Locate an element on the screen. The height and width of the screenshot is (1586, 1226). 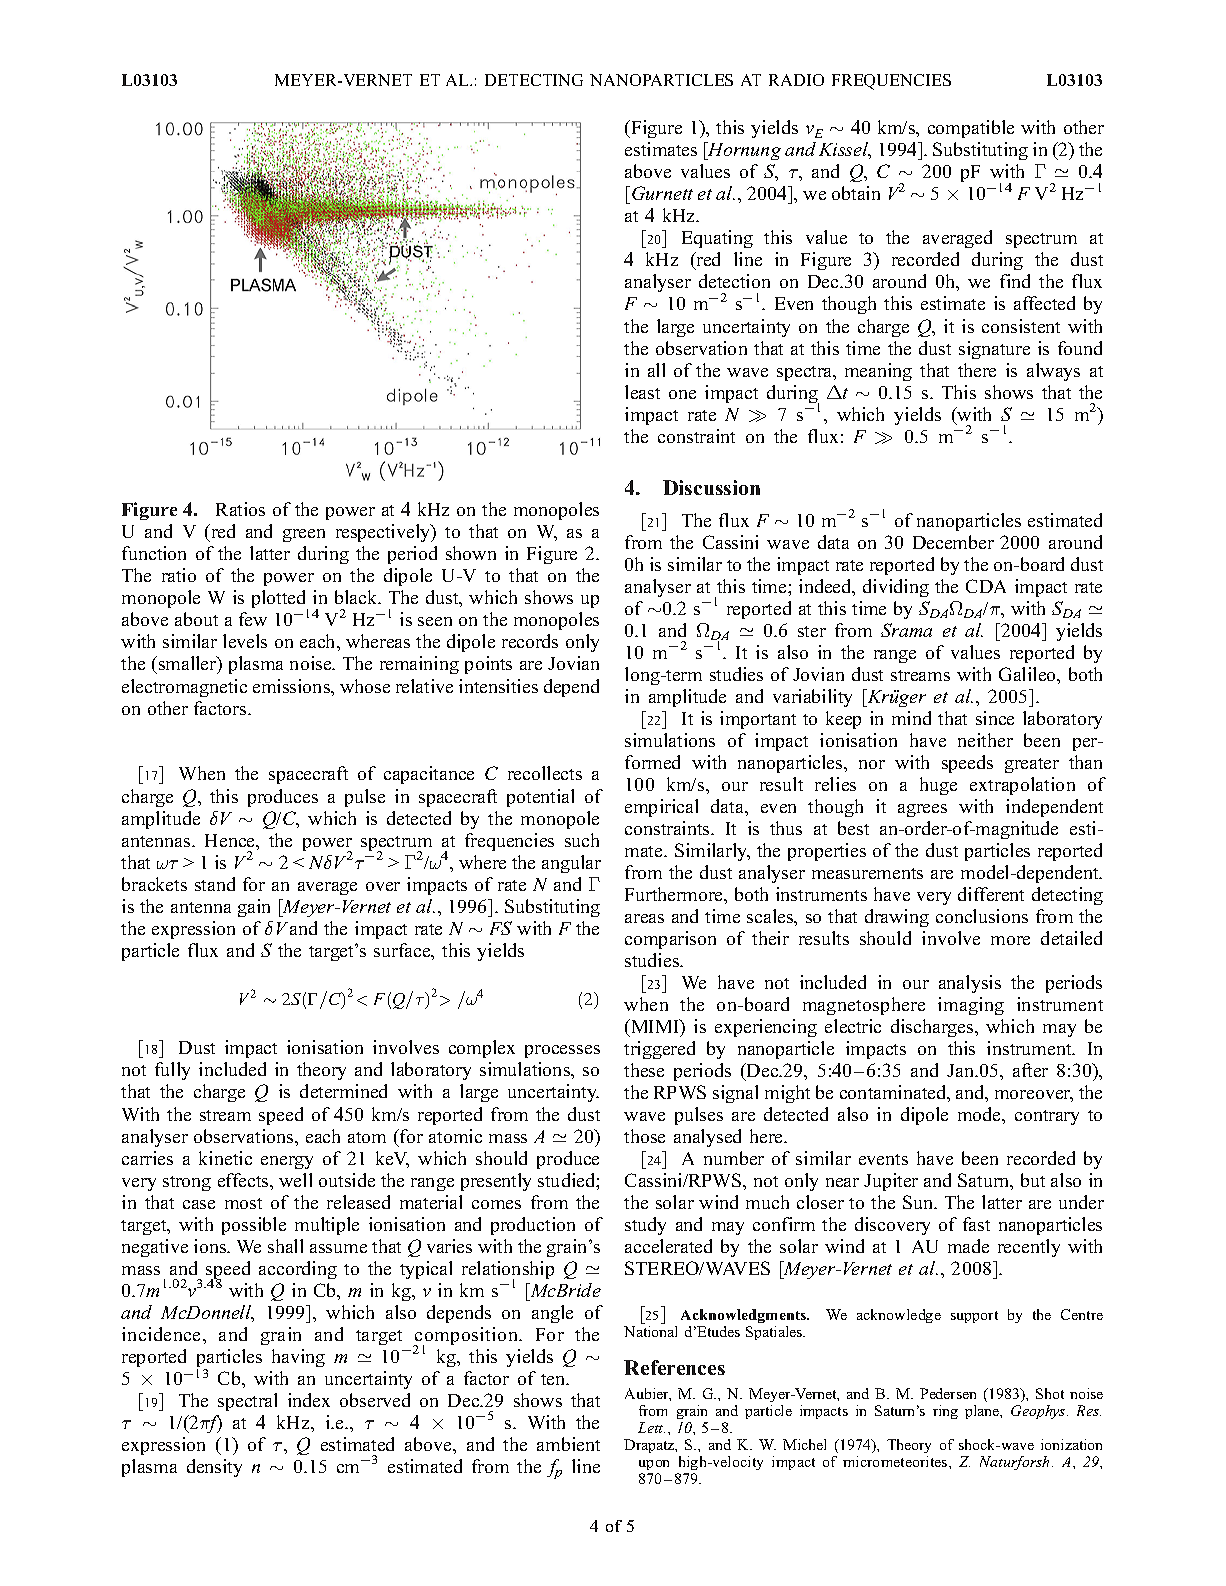
Discussion is located at coordinates (711, 487).
